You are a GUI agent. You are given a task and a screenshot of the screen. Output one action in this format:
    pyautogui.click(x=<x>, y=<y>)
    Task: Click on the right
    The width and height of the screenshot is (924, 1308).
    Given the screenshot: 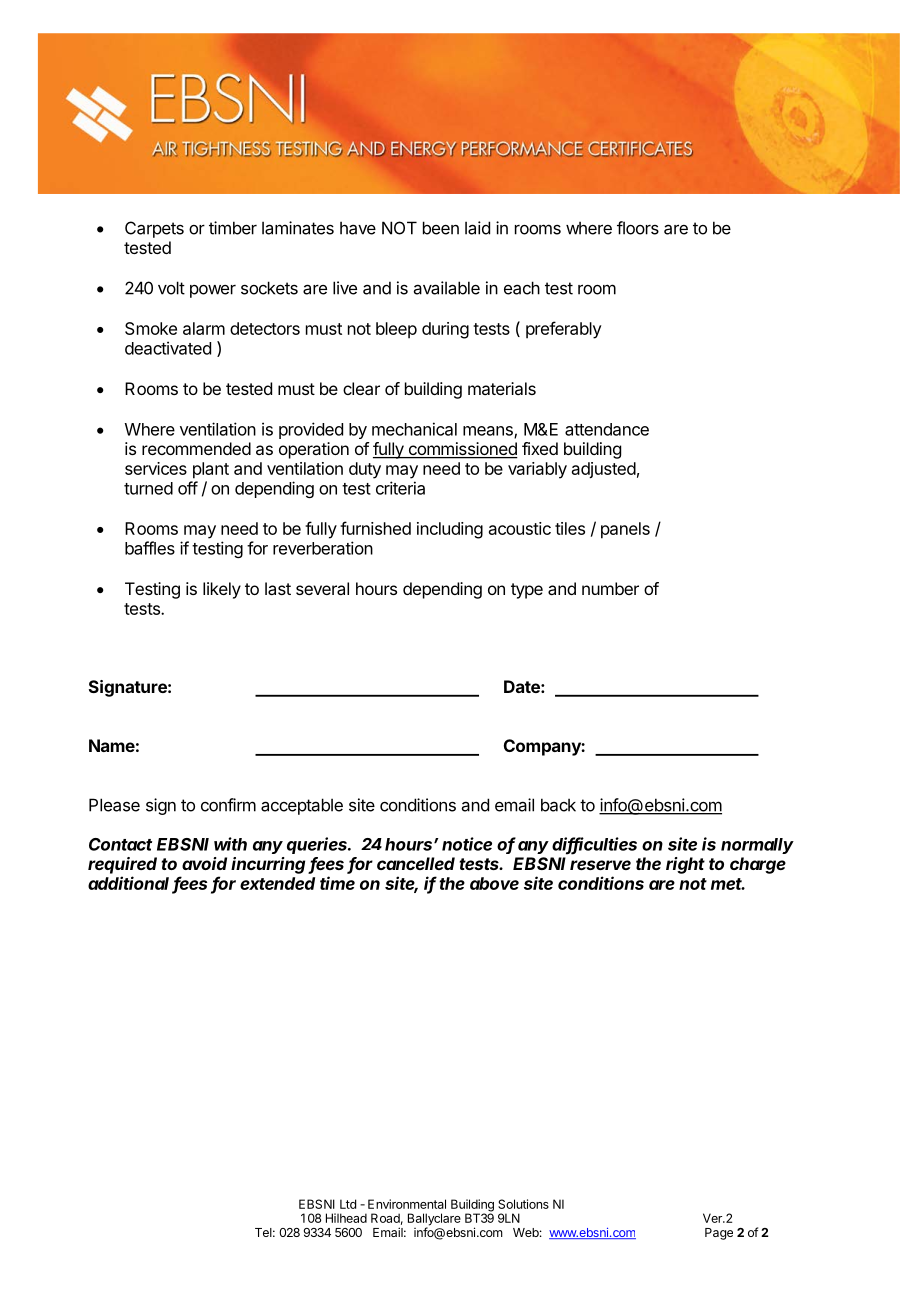 What is the action you would take?
    pyautogui.click(x=685, y=865)
